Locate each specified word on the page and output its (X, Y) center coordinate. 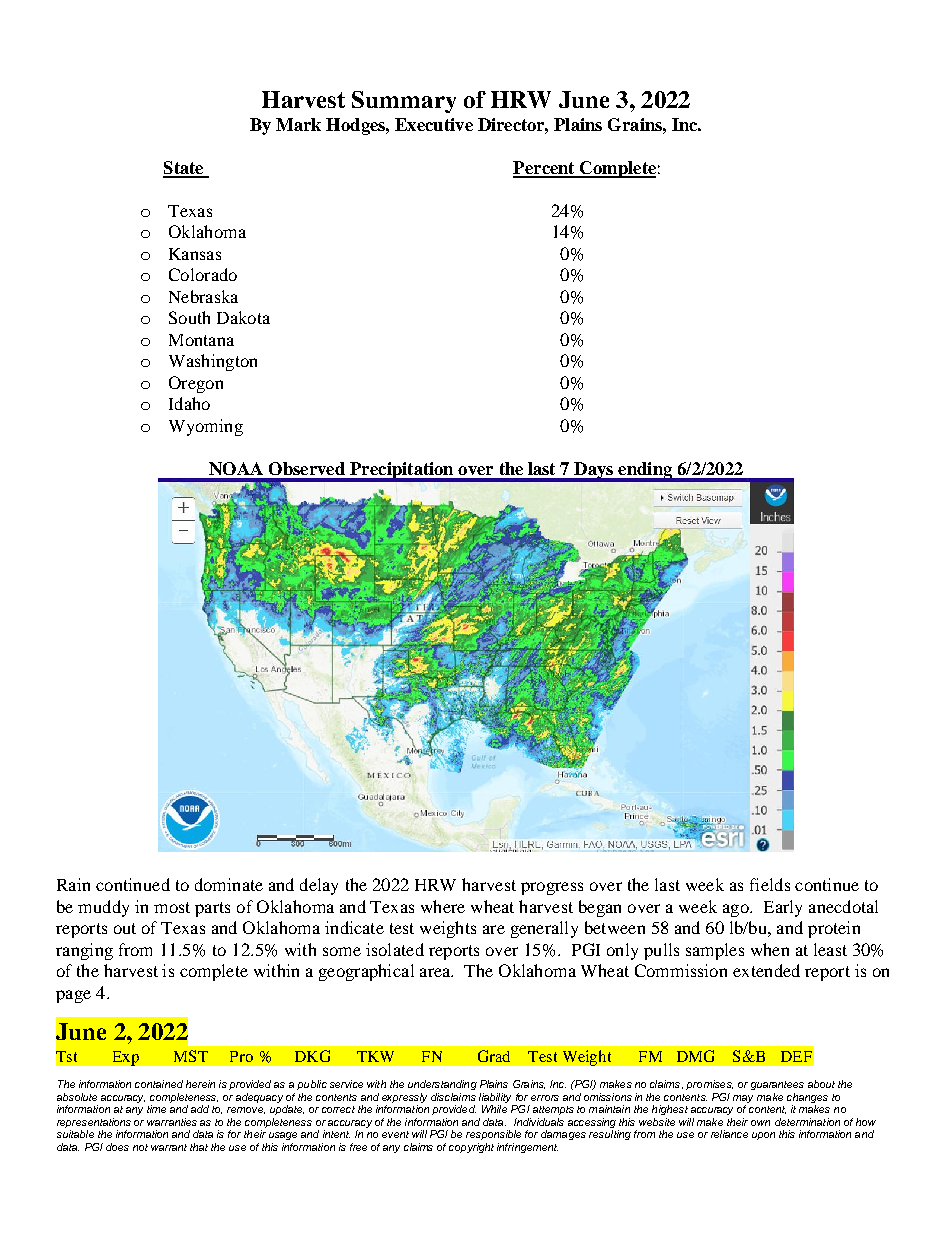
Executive (434, 124)
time (156, 1109)
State (184, 169)
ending (645, 471)
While (494, 1109)
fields (770, 884)
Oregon (196, 384)
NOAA (236, 468)
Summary (404, 102)
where (443, 906)
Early (783, 908)
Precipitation (402, 471)
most (172, 907)
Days (594, 471)
